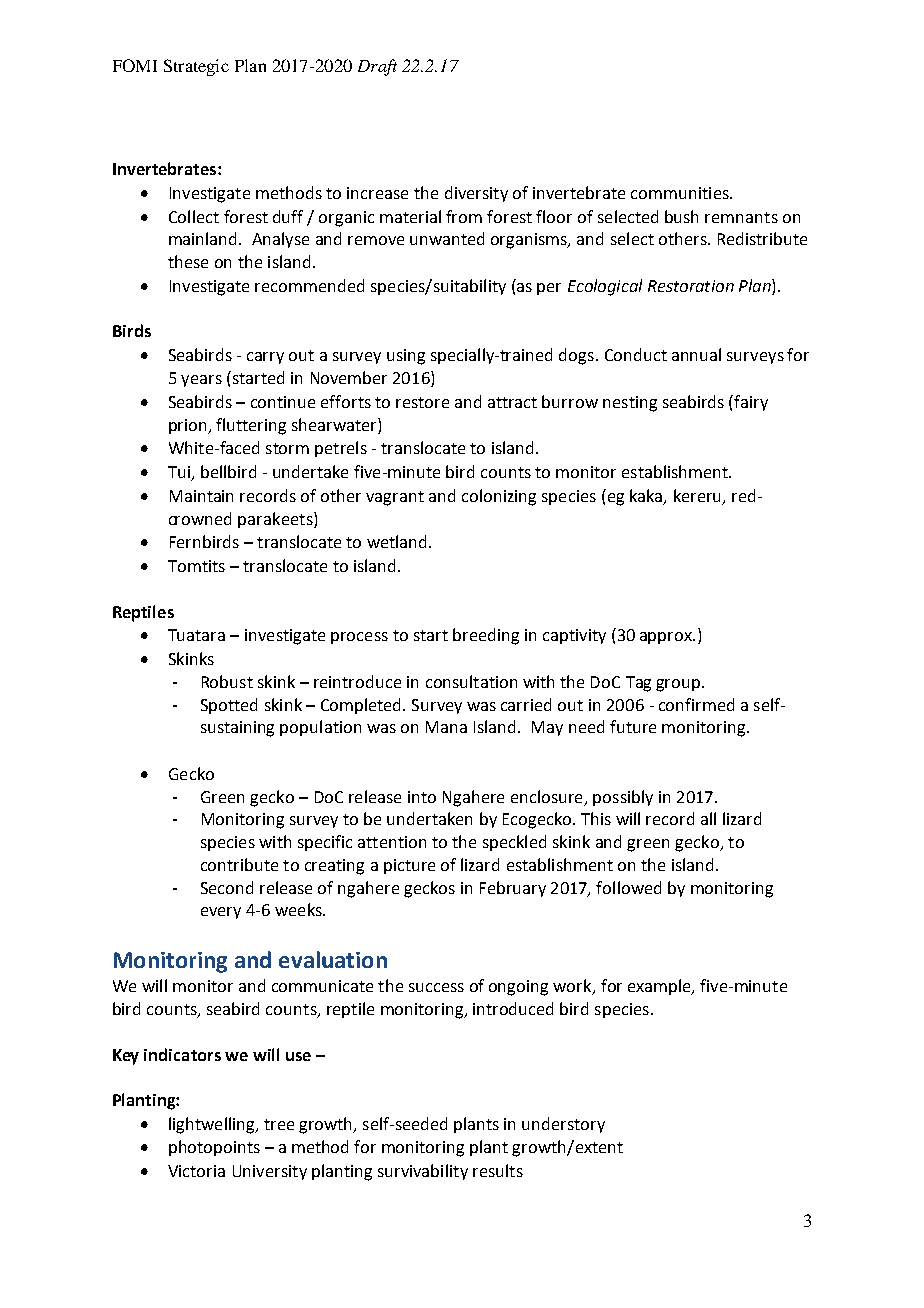  I want to click on survivability, so click(423, 1172).
